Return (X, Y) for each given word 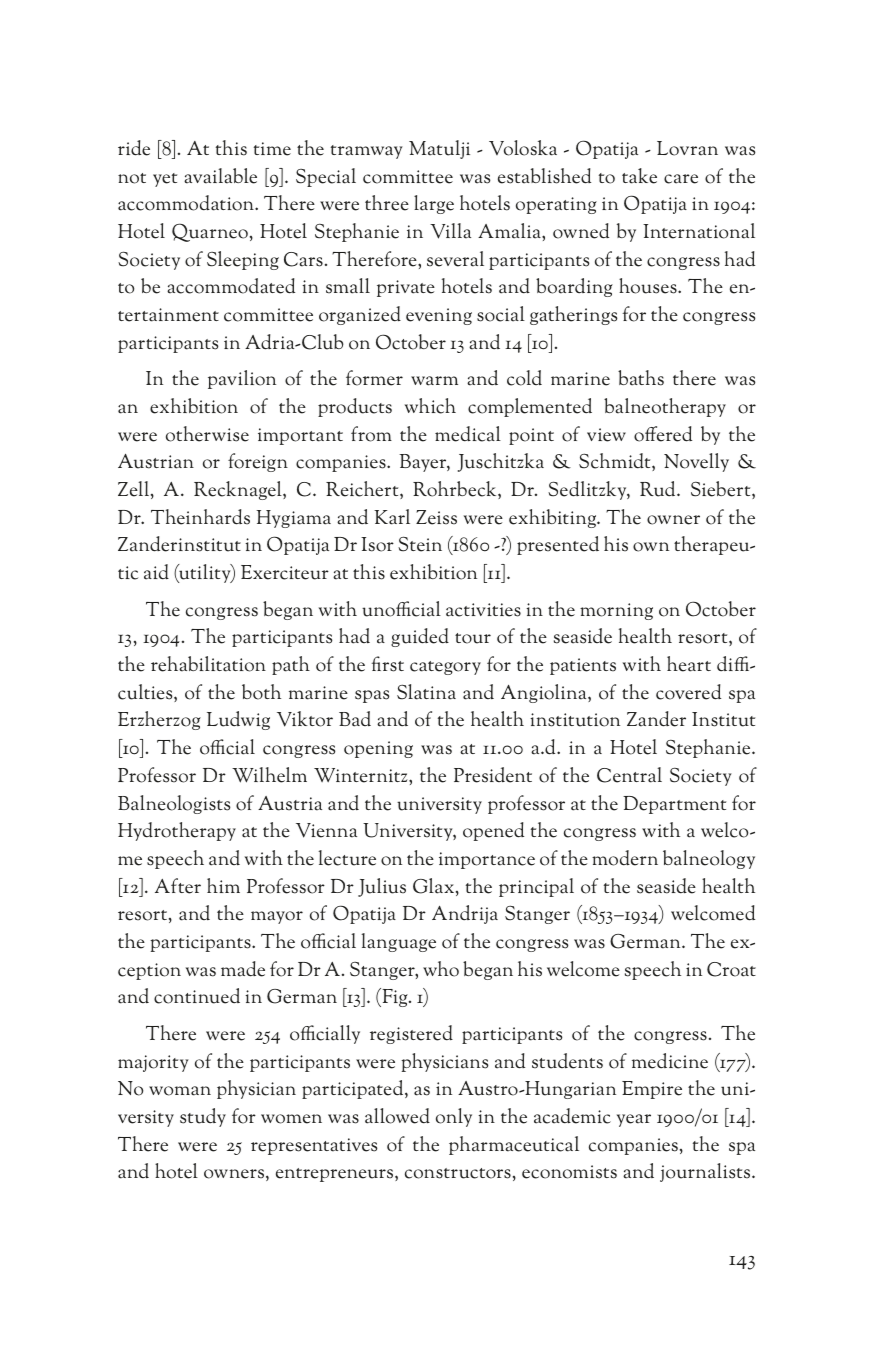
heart (689, 664)
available (220, 176)
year (634, 1120)
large (434, 204)
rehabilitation (208, 664)
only (454, 1117)
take (639, 176)
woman (180, 1091)
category (445, 668)
